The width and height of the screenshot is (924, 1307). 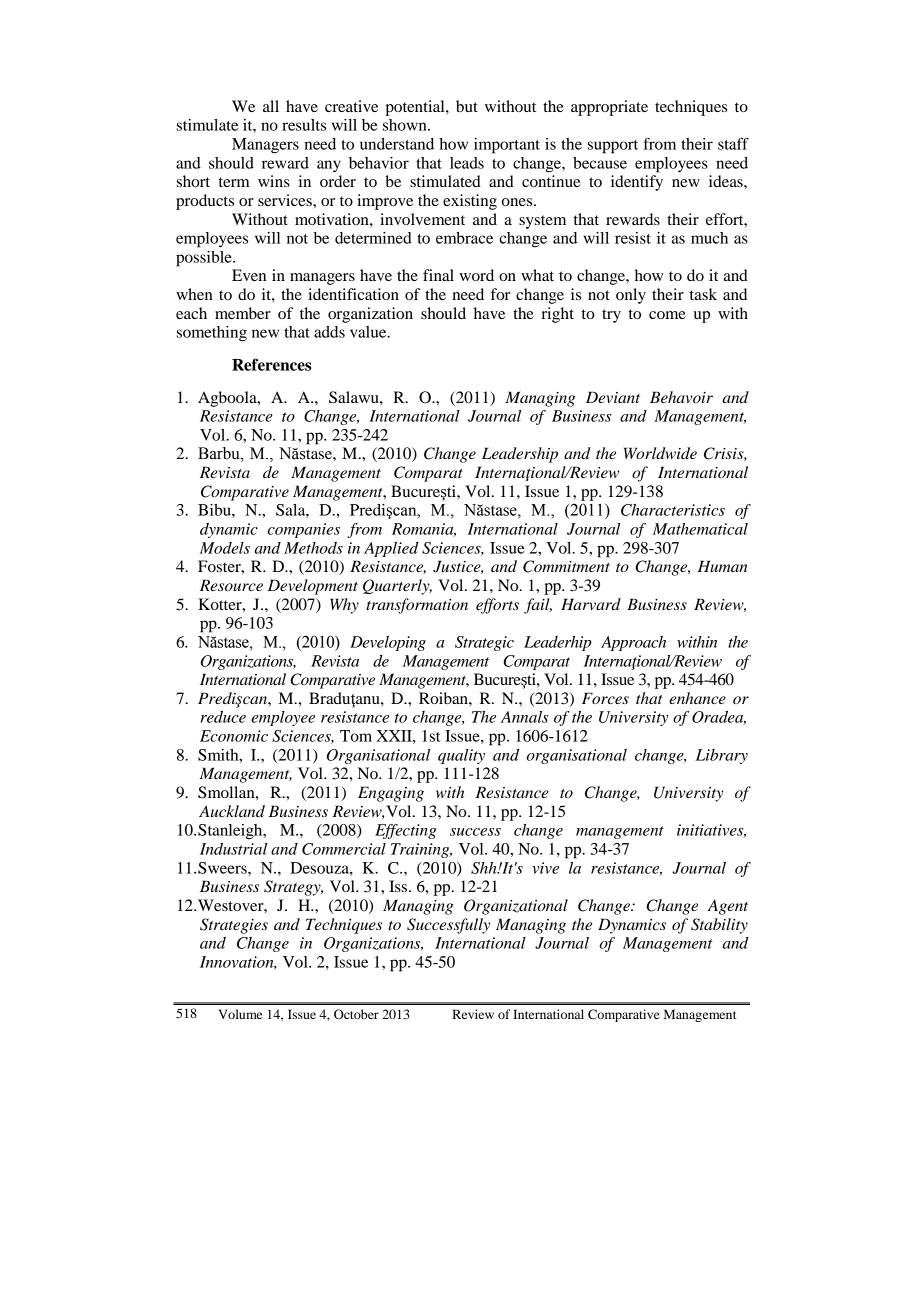 What do you see at coordinates (240, 1014) in the screenshot?
I see `Volume` at bounding box center [240, 1014].
